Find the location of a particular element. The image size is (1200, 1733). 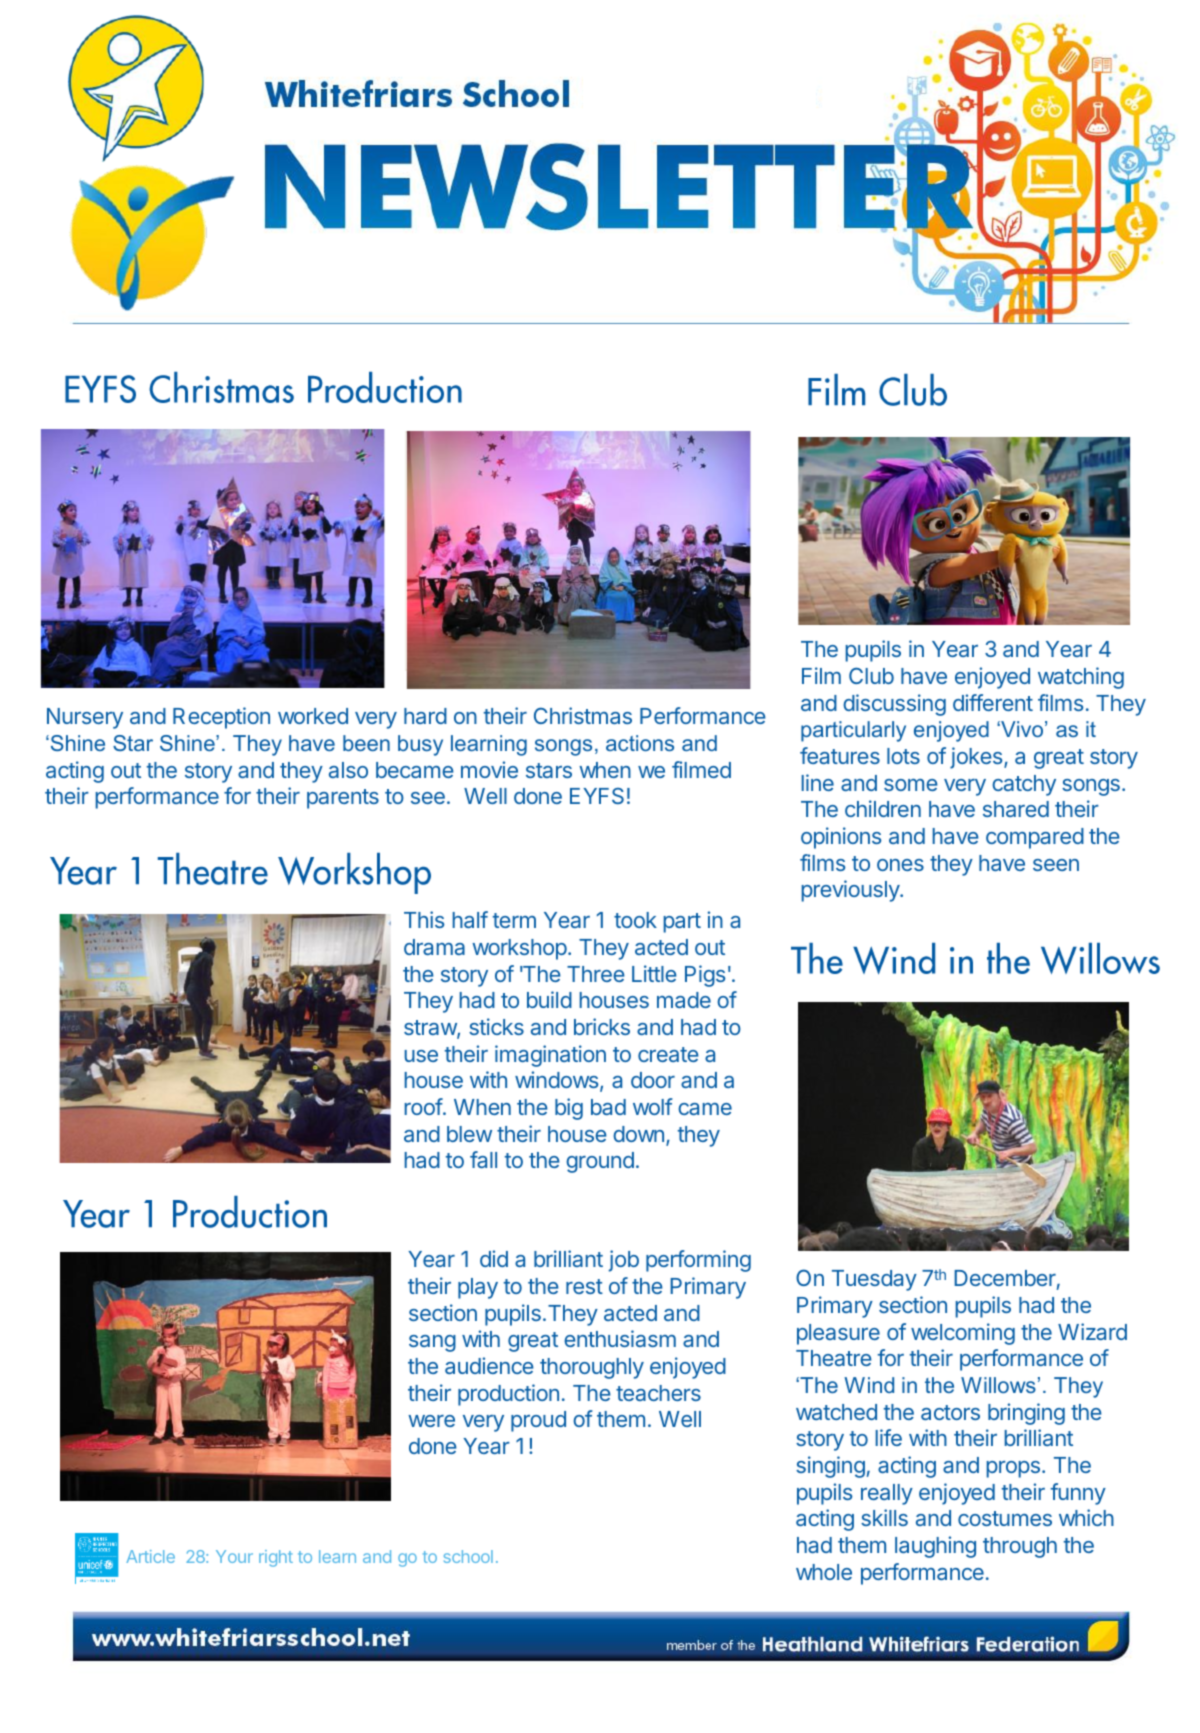

previously is located at coordinates (852, 891).
